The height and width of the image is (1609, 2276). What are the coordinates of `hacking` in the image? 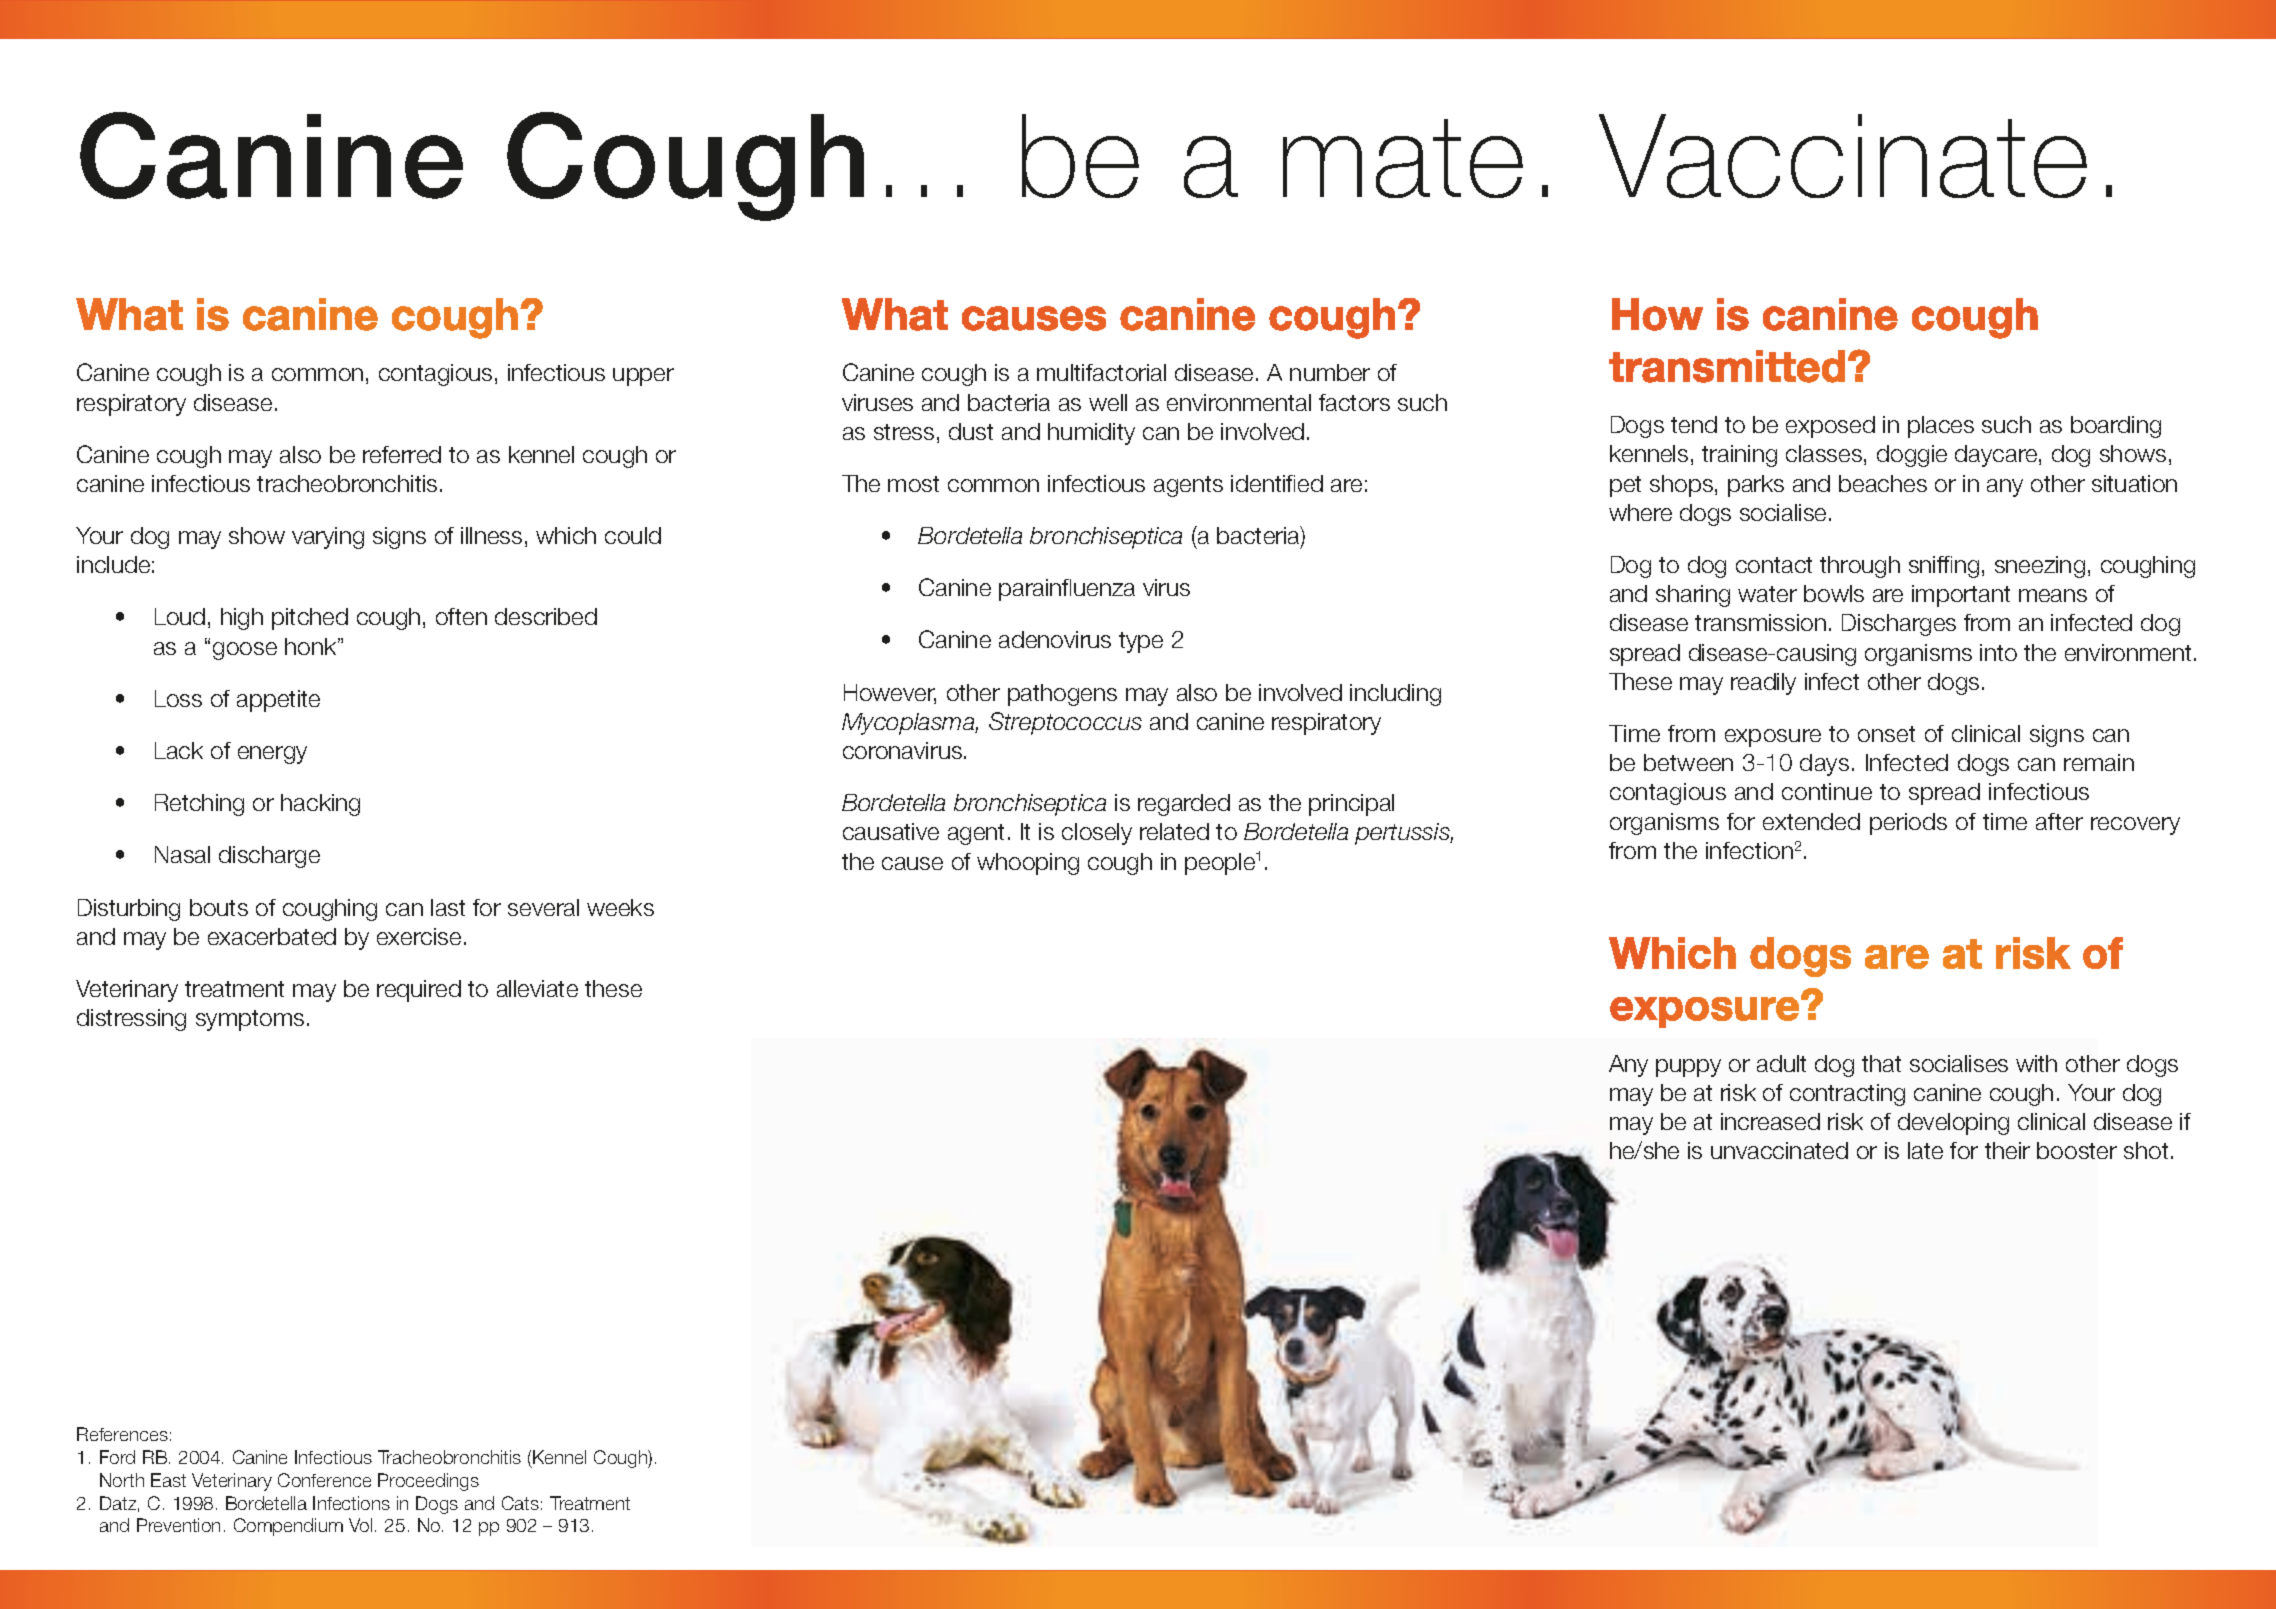 It's located at (320, 805).
